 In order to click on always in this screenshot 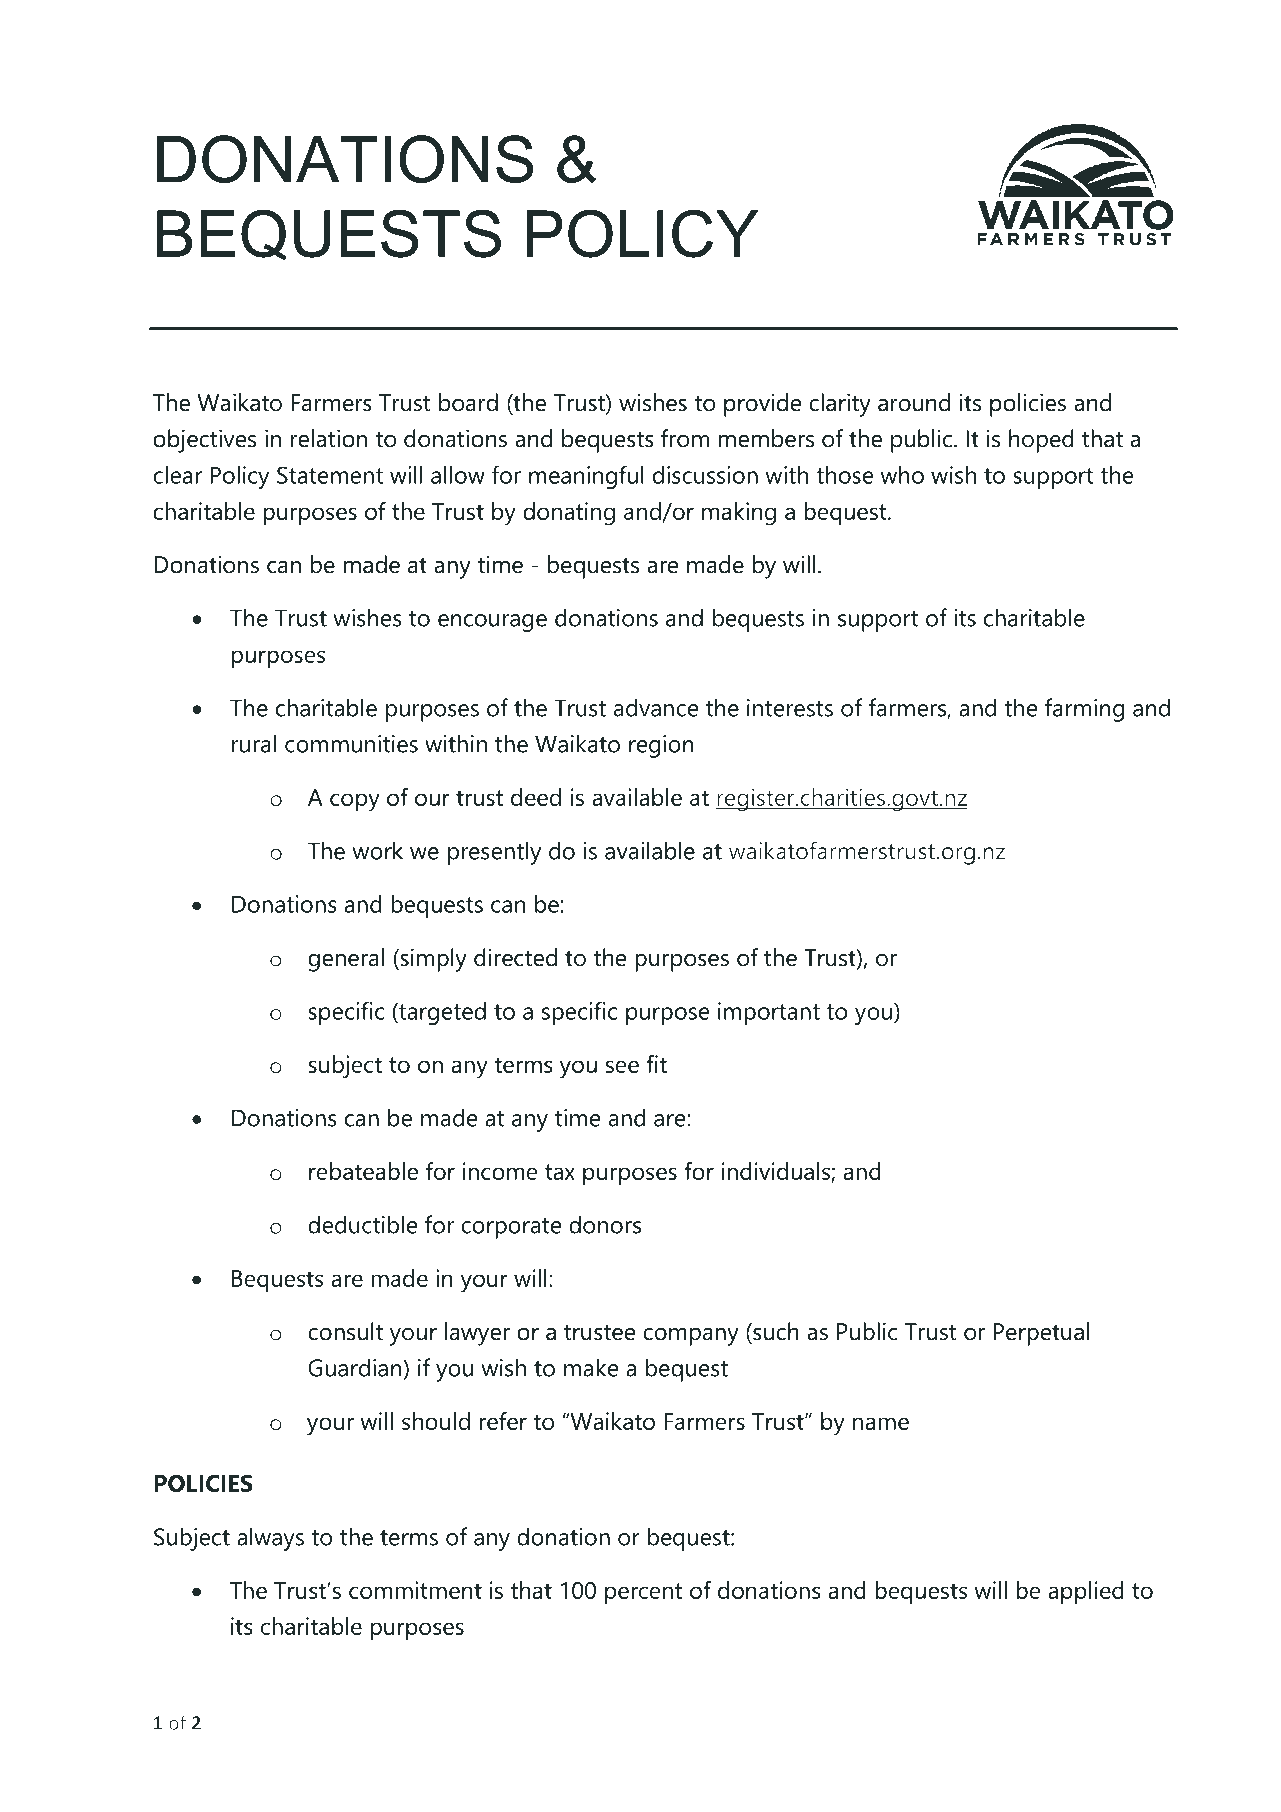, I will do `click(270, 1539)`.
